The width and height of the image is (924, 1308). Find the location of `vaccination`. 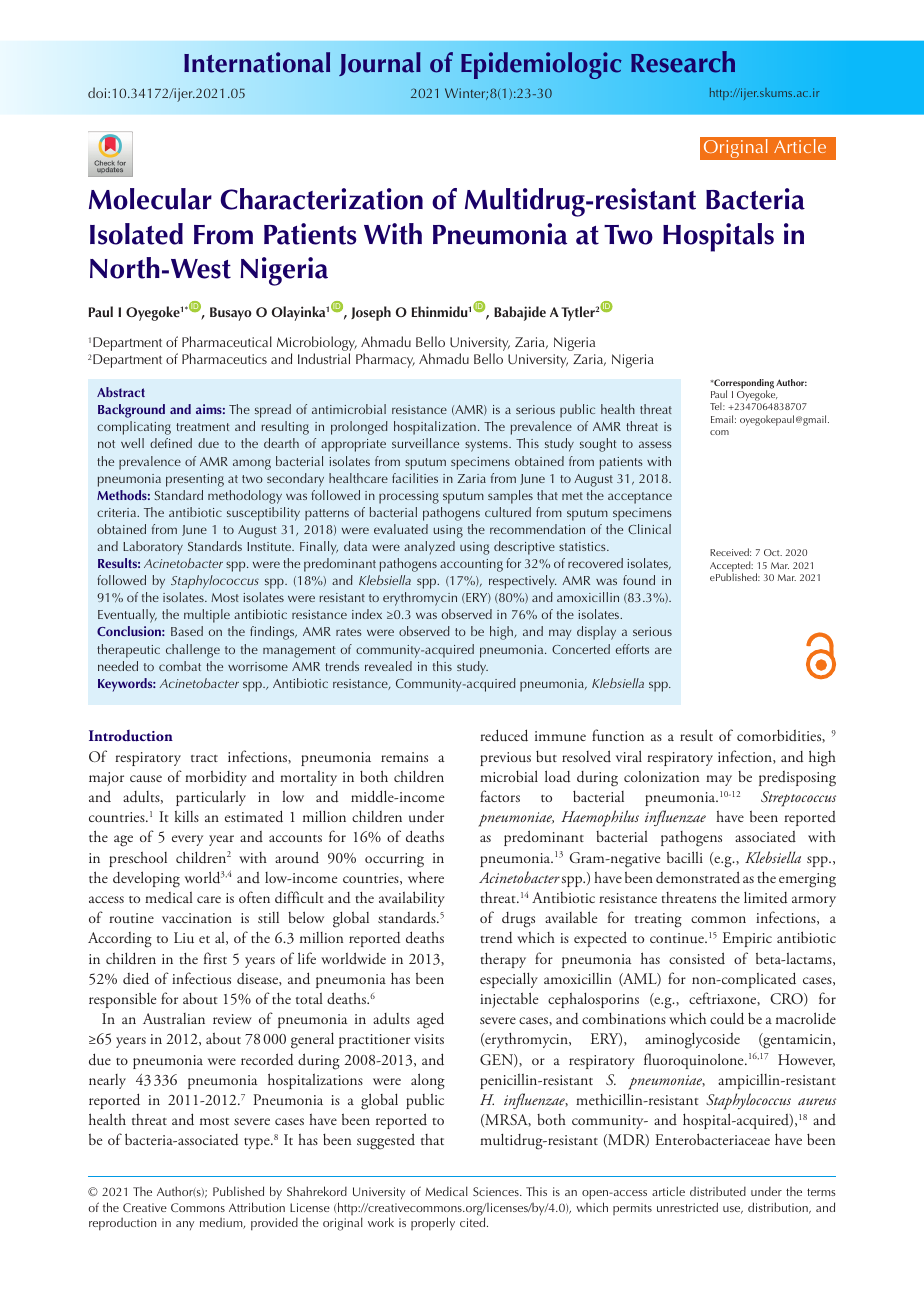

vaccination is located at coordinates (197, 918).
